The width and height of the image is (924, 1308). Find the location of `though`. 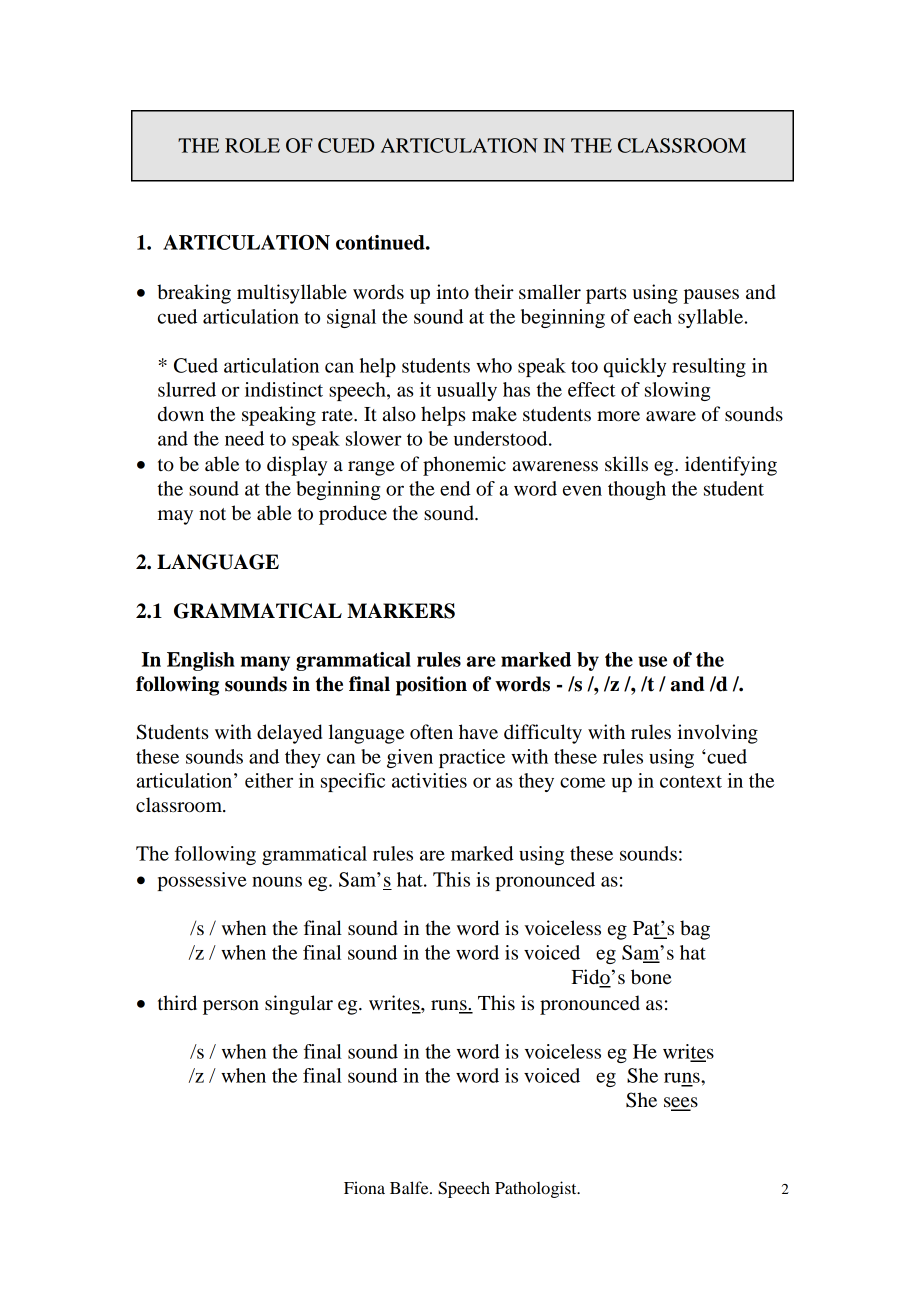

though is located at coordinates (637, 490).
